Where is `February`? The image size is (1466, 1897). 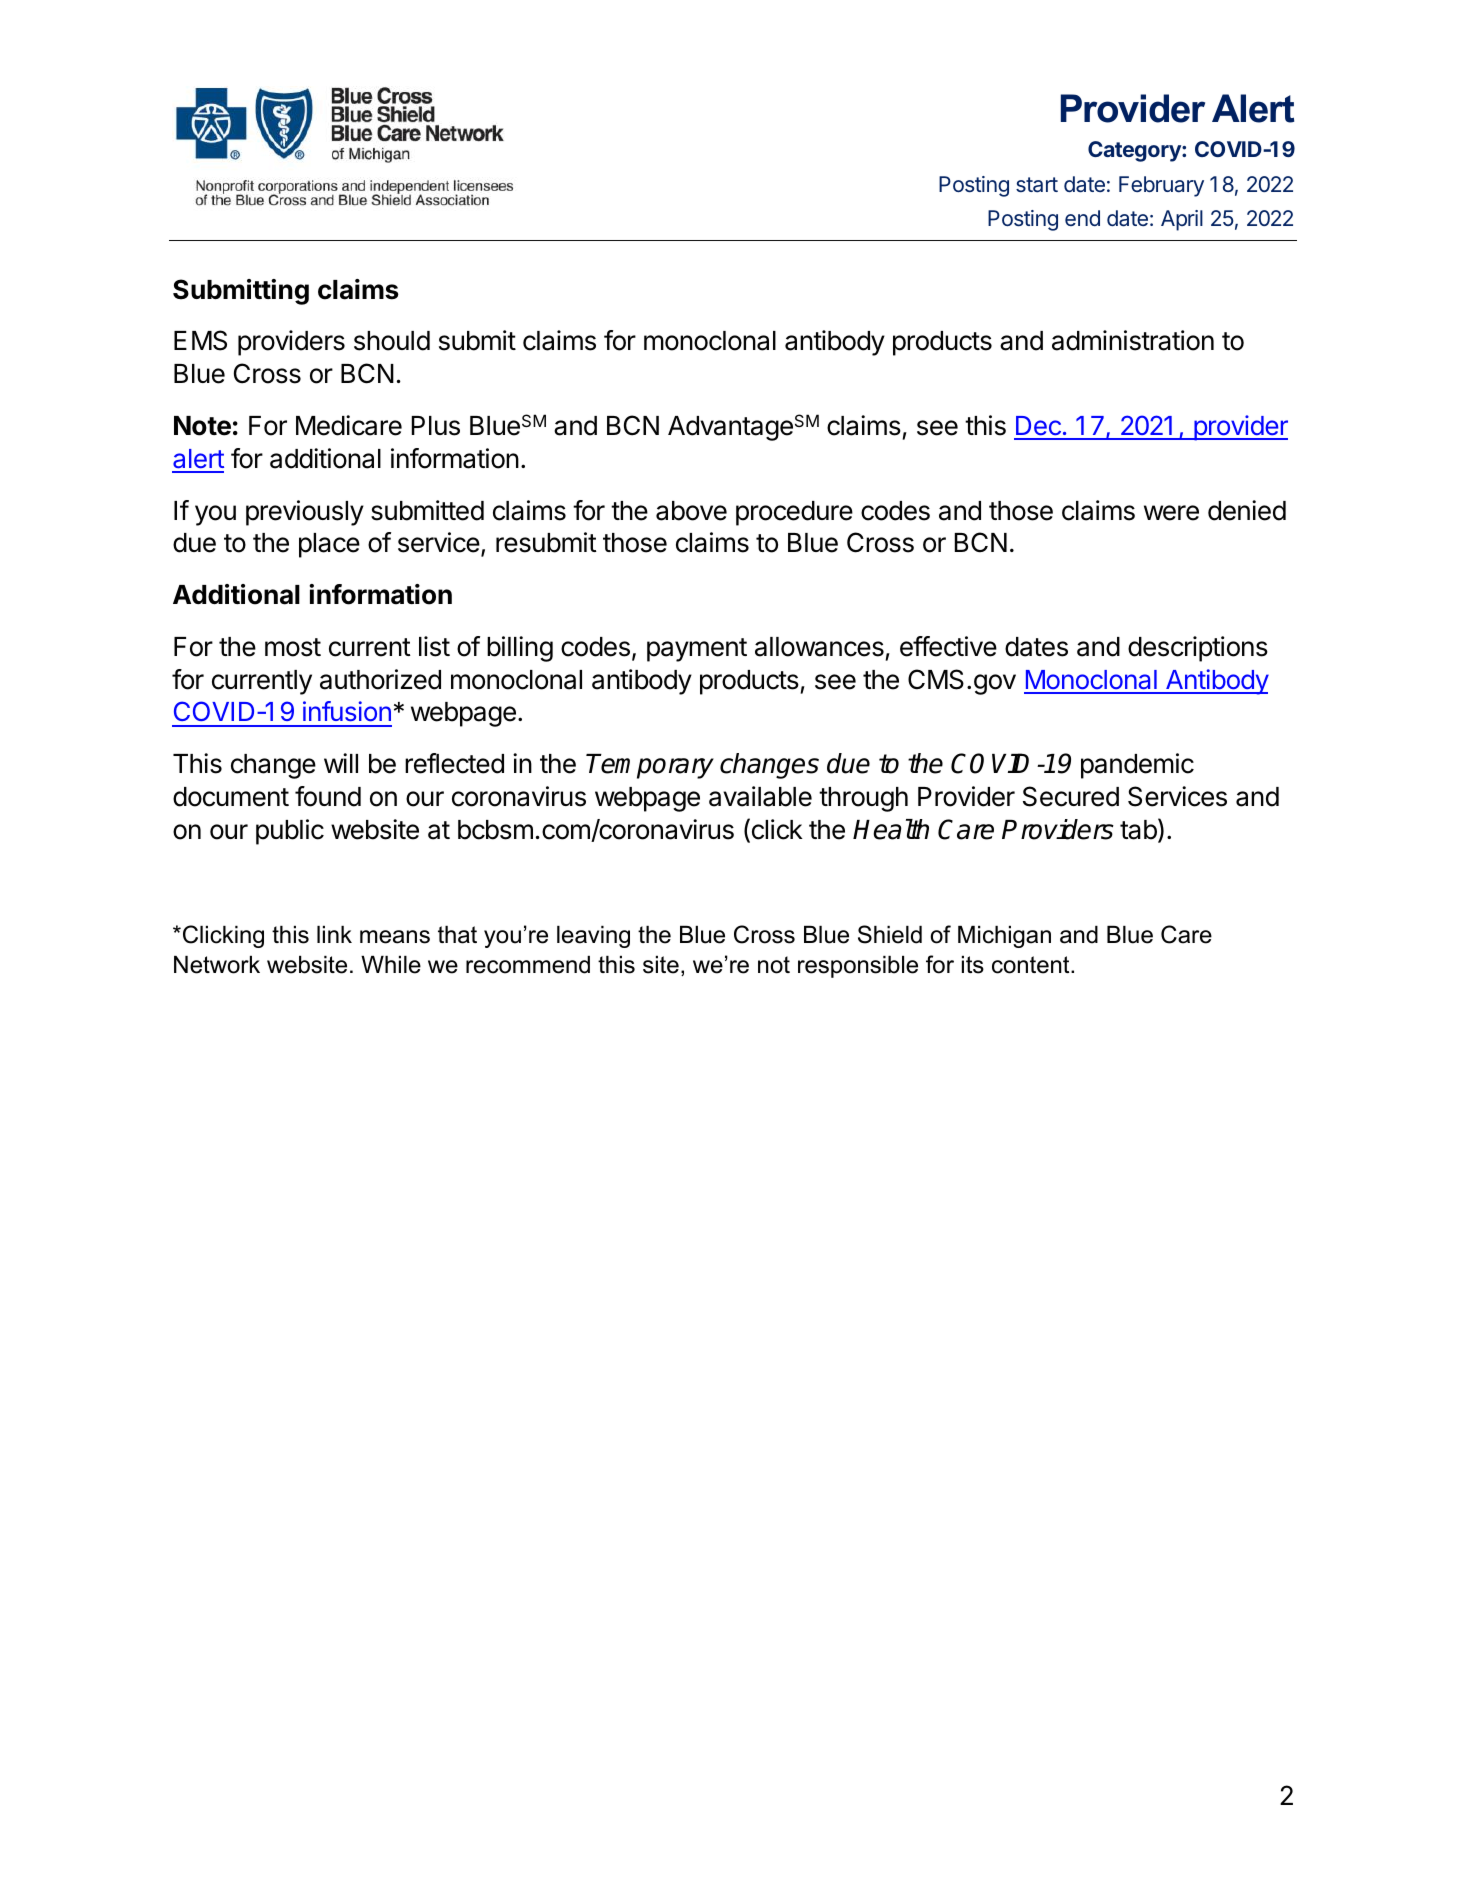
February is located at coordinates (1161, 186).
